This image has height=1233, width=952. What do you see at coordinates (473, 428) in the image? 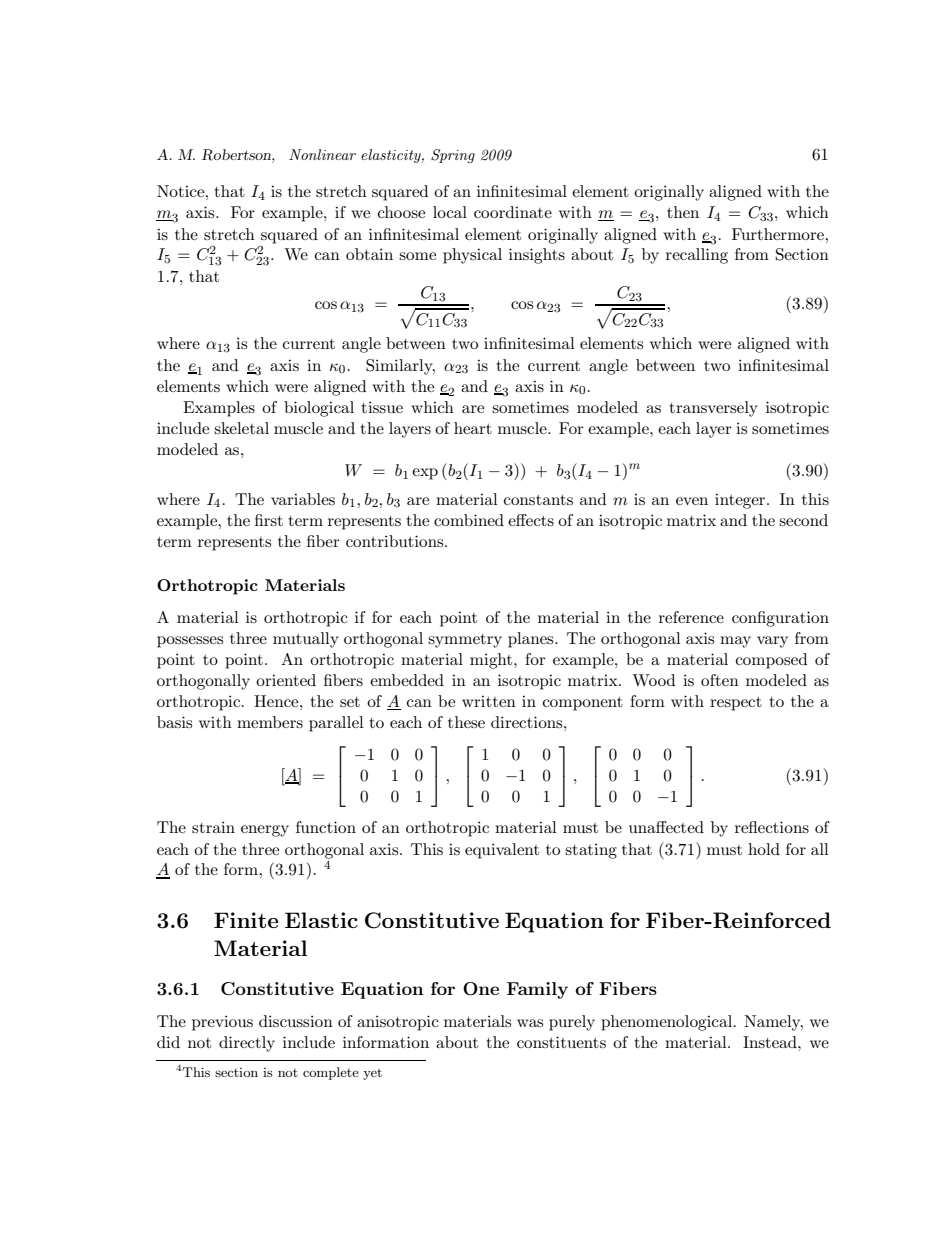
I see `heart` at bounding box center [473, 428].
